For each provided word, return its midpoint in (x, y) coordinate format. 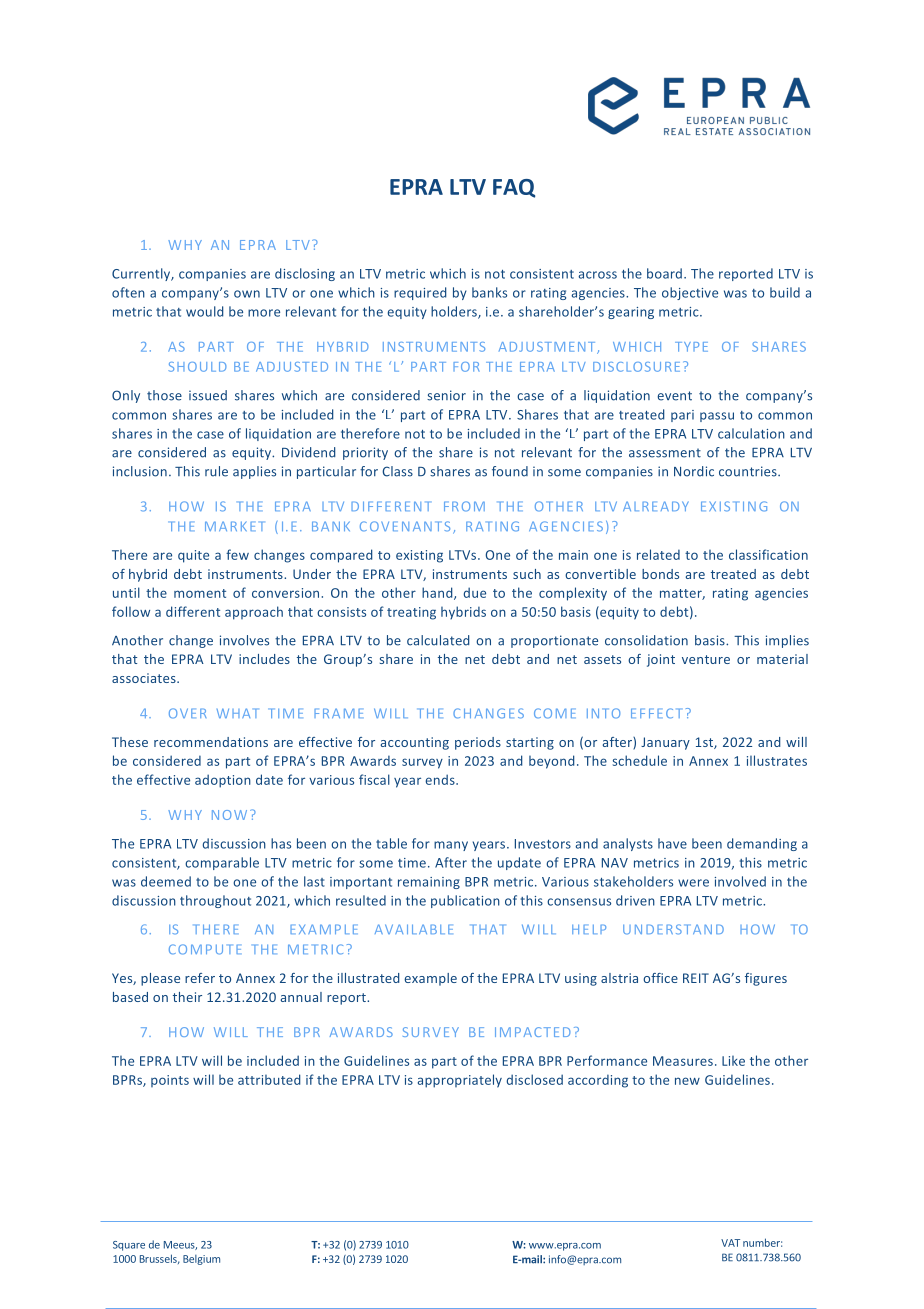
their (187, 997)
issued (208, 395)
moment (200, 593)
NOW (229, 815)
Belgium (201, 1260)
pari (682, 416)
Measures (683, 1061)
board (666, 273)
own (247, 294)
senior (446, 395)
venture (706, 659)
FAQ (514, 188)
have (672, 843)
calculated (438, 640)
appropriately (460, 1081)
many (451, 846)
